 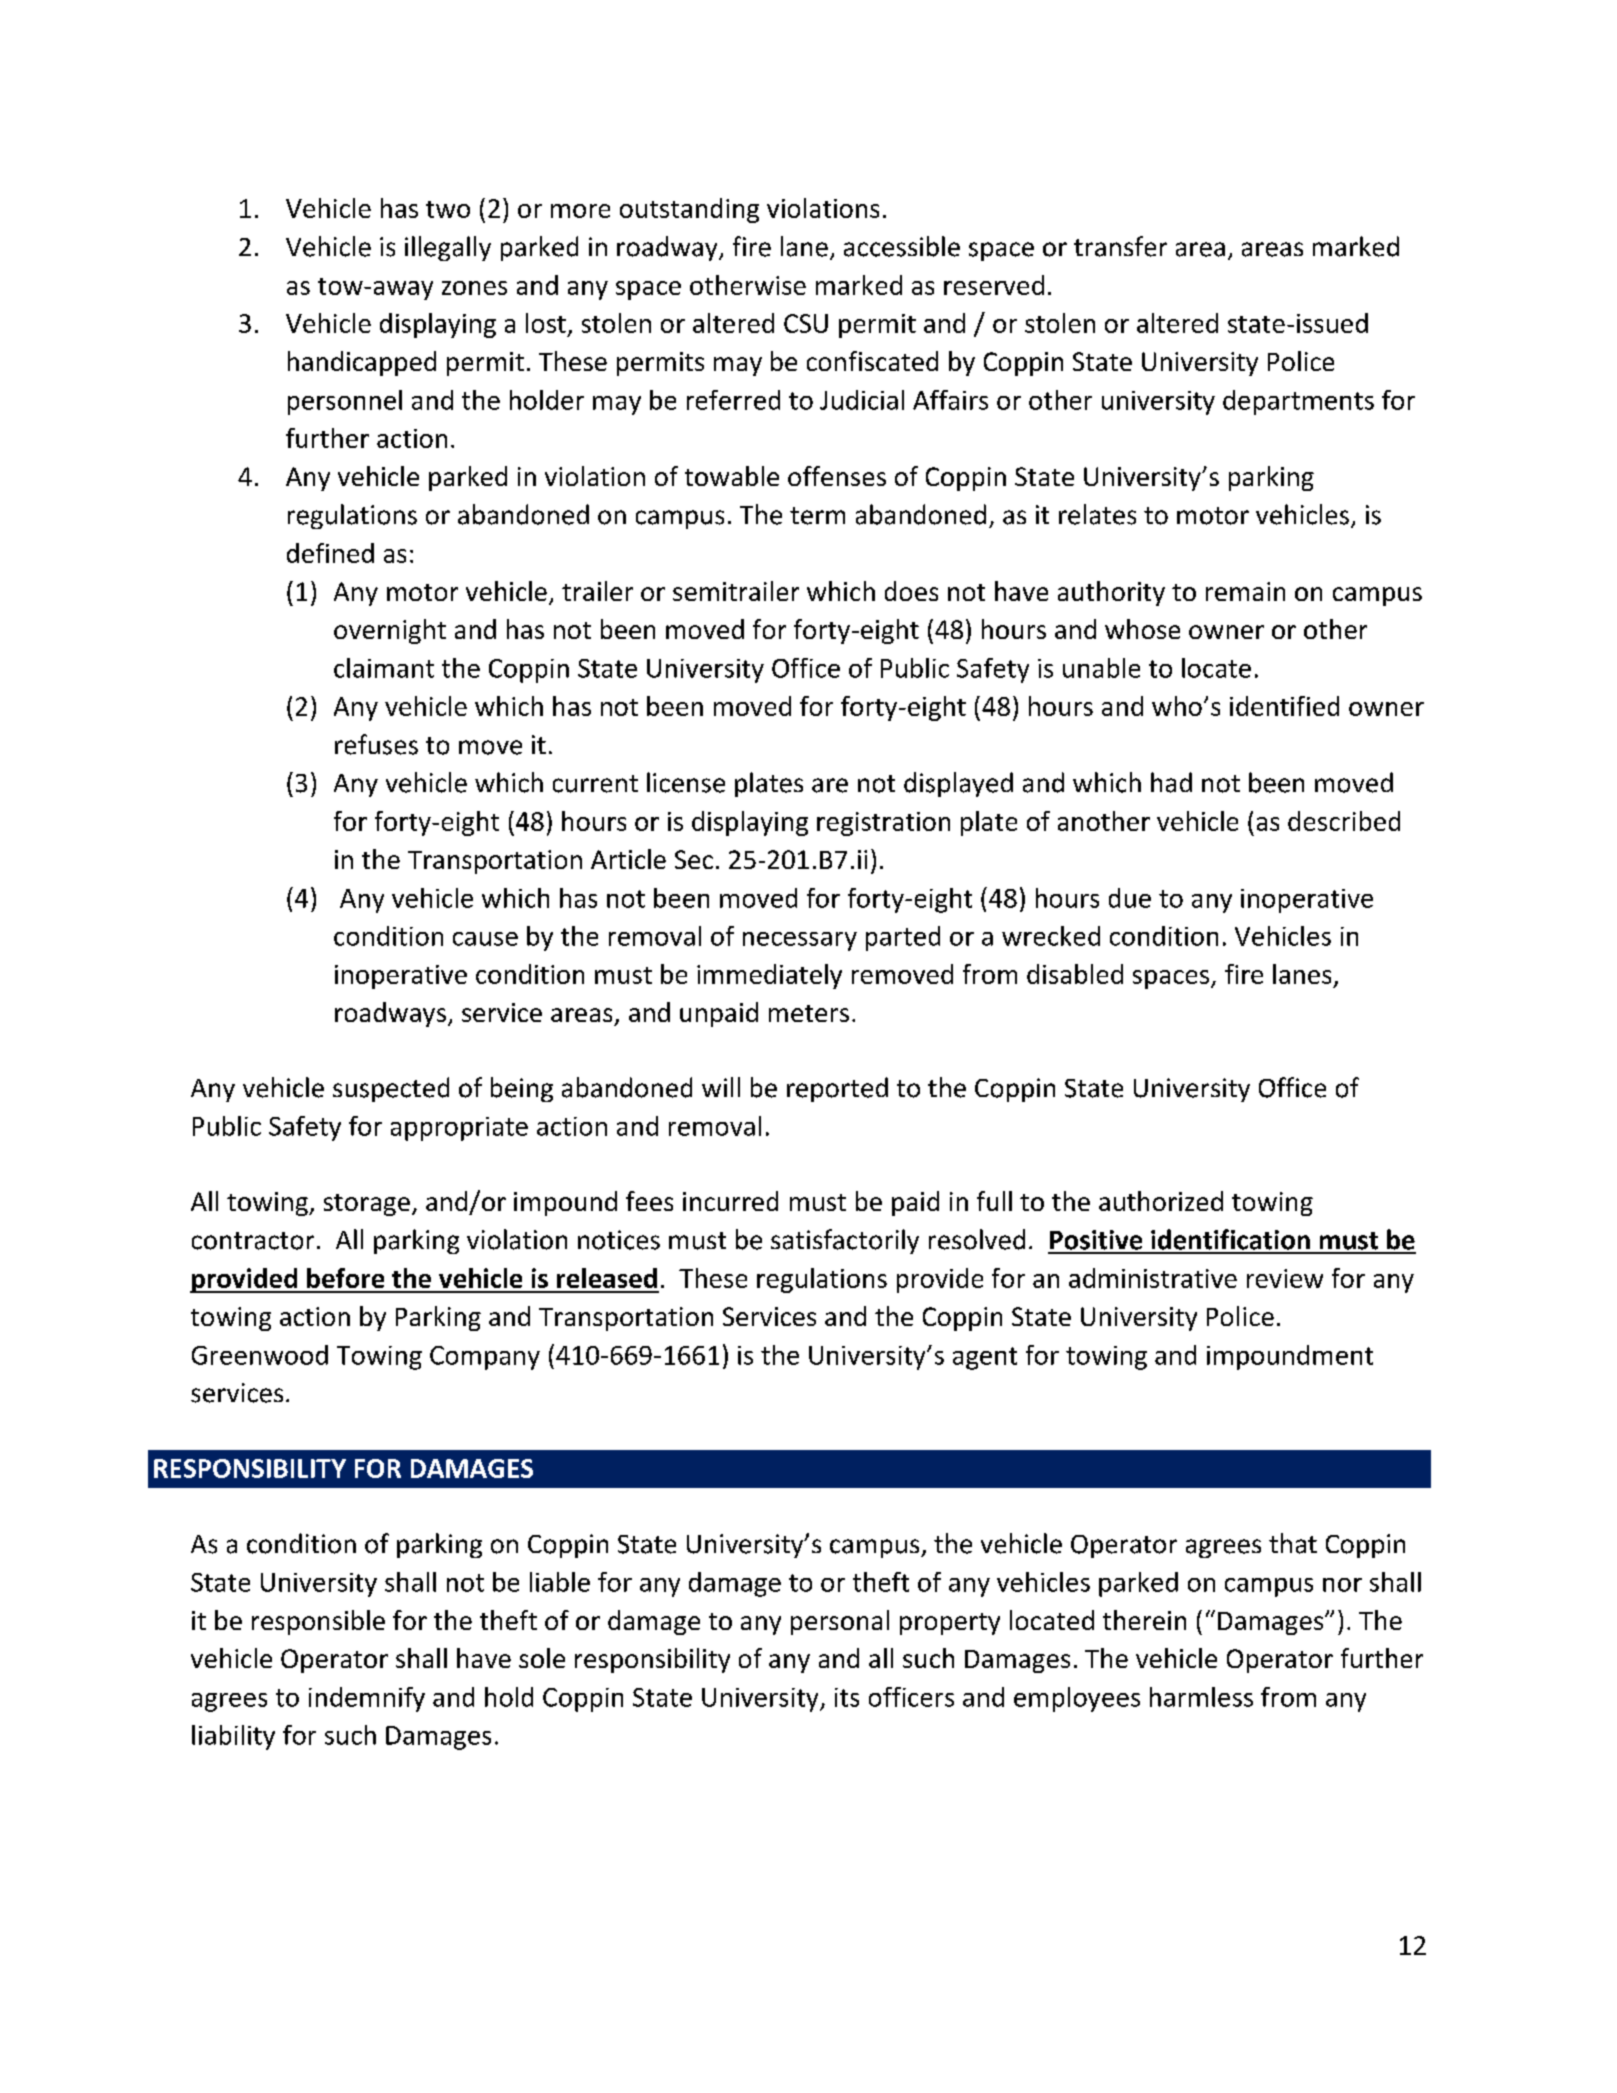 What do you see at coordinates (367, 1205) in the screenshot?
I see `storage` at bounding box center [367, 1205].
